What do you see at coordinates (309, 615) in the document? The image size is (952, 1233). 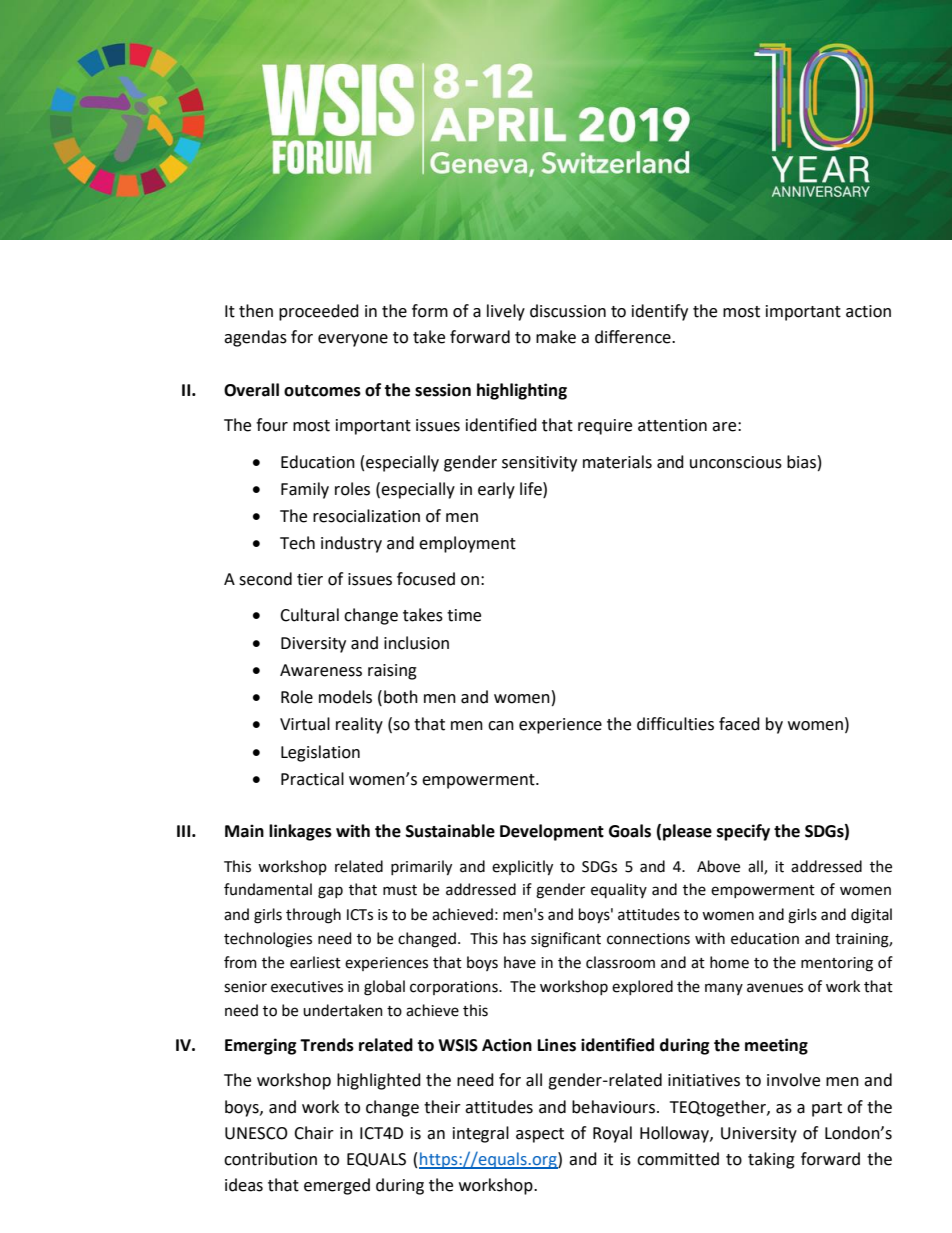 I see `Cultural` at bounding box center [309, 615].
